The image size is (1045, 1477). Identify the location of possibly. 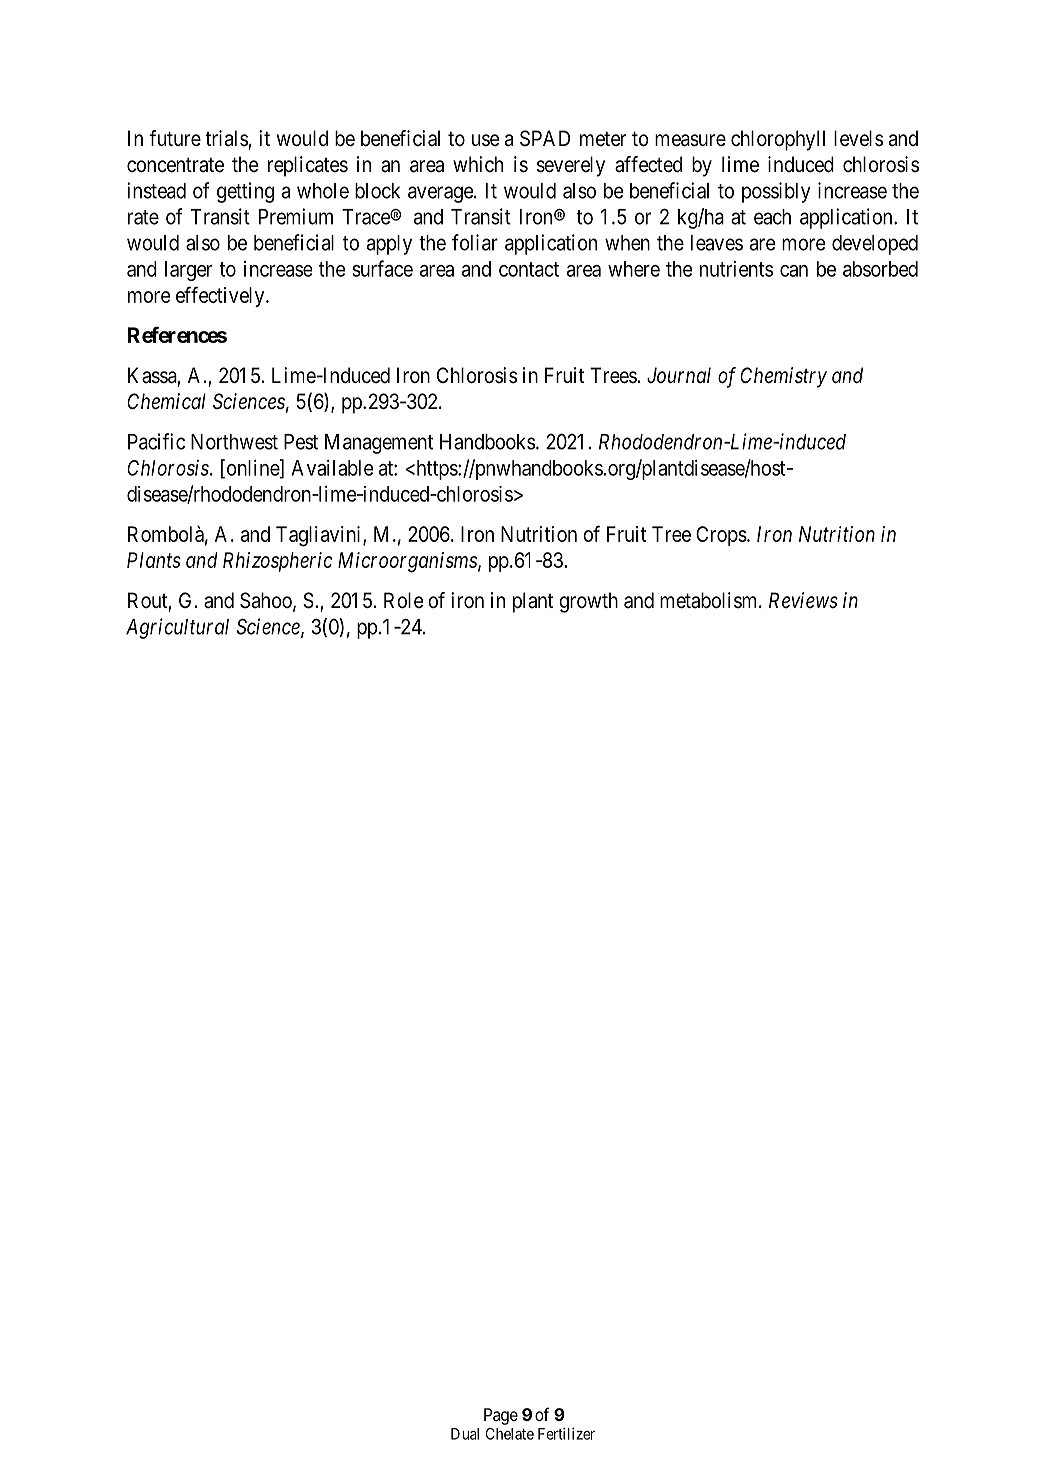
(776, 192).
